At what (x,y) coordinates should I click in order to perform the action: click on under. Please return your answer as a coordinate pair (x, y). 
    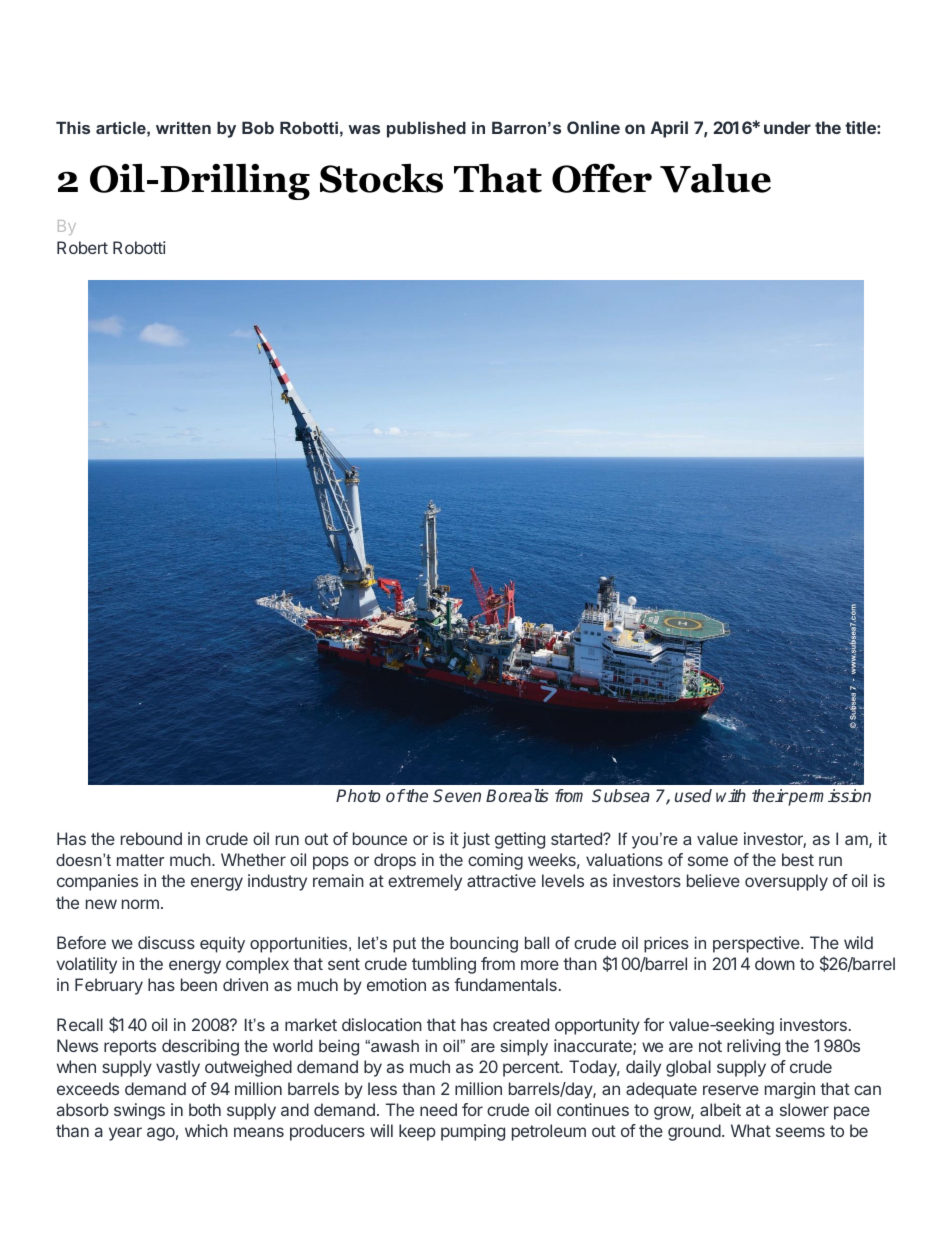
    Looking at the image, I should click on (787, 127).
